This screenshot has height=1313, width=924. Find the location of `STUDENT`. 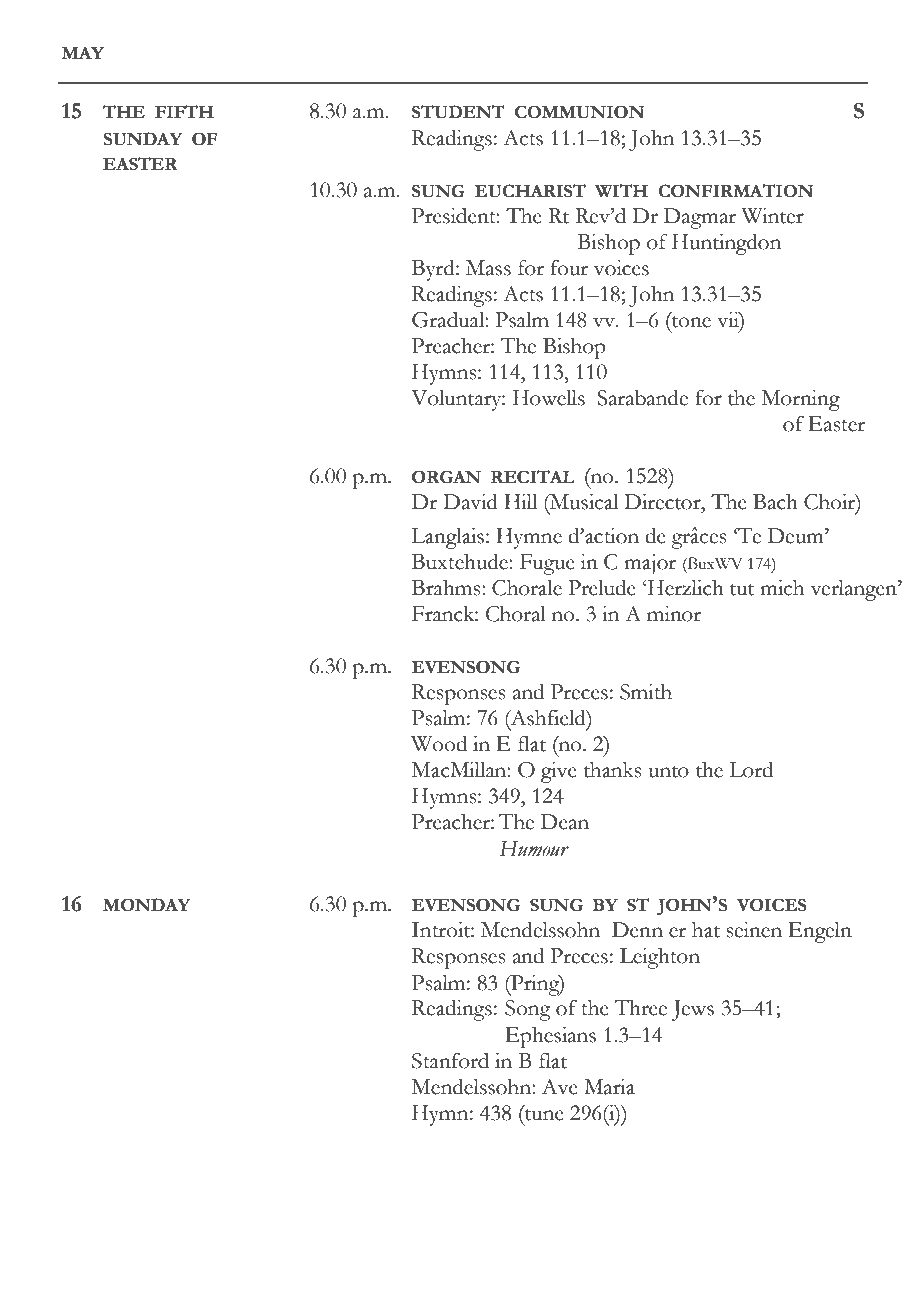

STUDENT is located at coordinates (458, 112).
